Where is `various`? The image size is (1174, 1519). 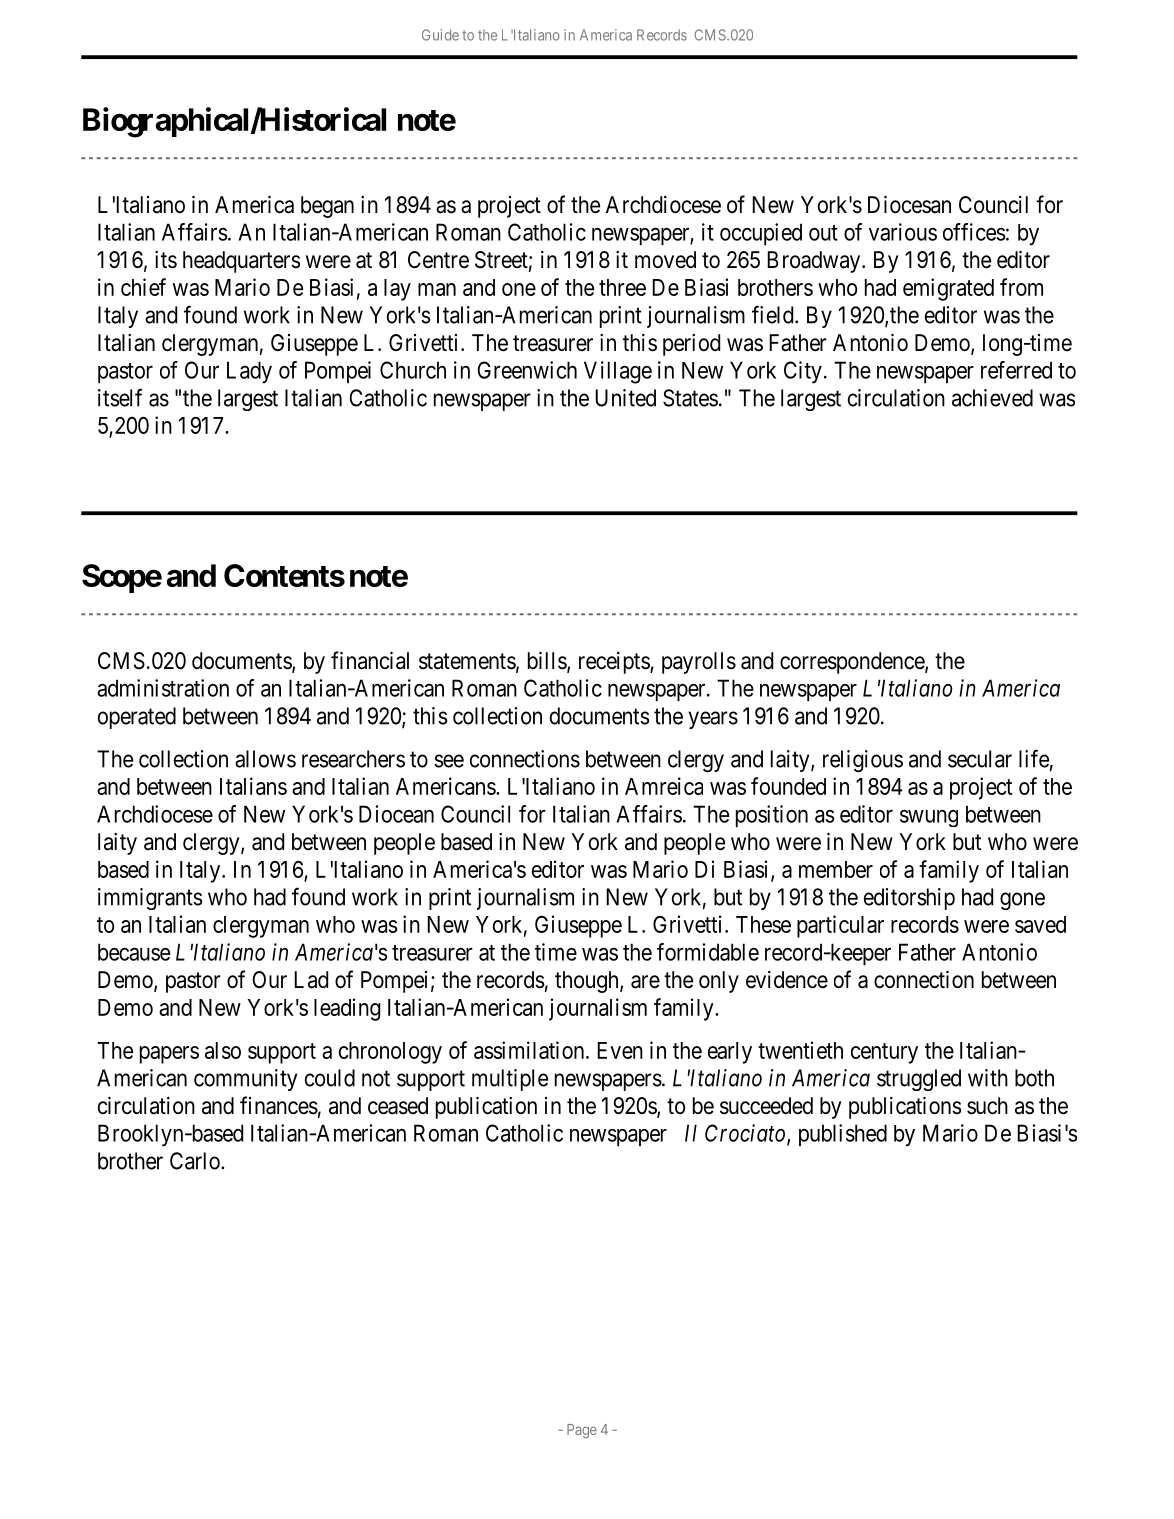
various is located at coordinates (903, 232).
